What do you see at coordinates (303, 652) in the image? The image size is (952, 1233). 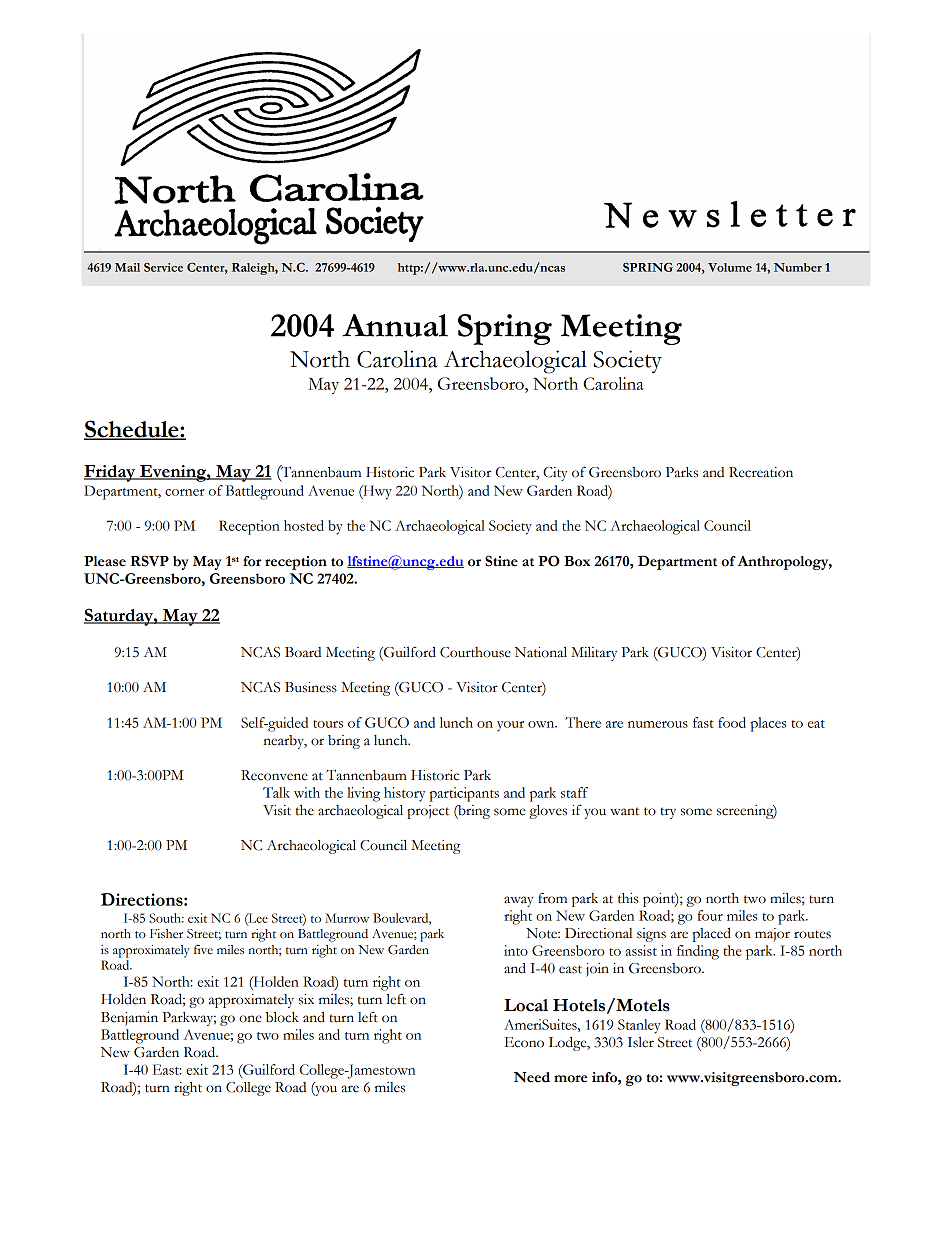 I see `Board` at bounding box center [303, 652].
